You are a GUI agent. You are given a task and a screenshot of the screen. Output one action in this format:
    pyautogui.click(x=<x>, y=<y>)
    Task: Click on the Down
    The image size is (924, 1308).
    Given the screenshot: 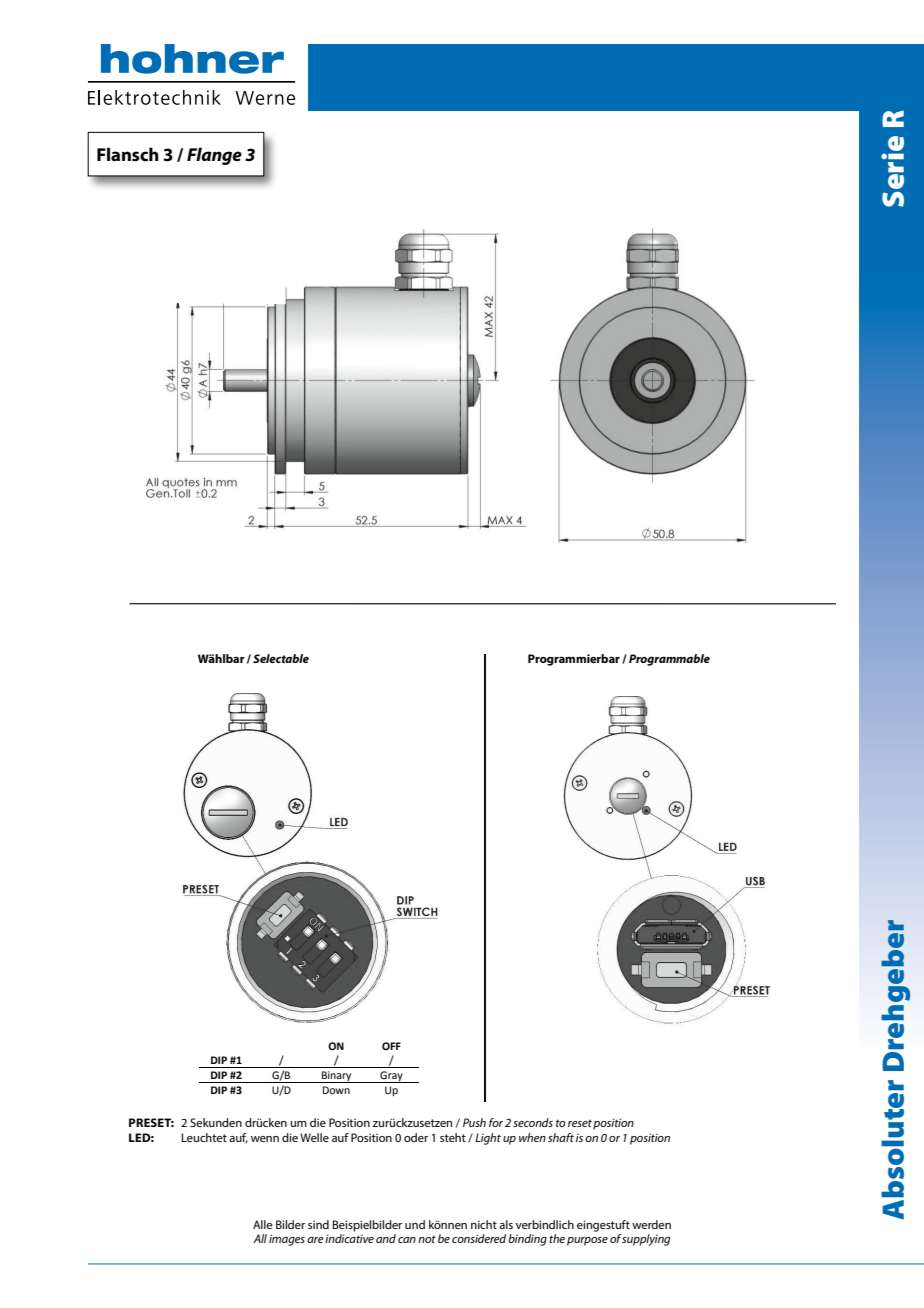 What is the action you would take?
    pyautogui.click(x=336, y=1090)
